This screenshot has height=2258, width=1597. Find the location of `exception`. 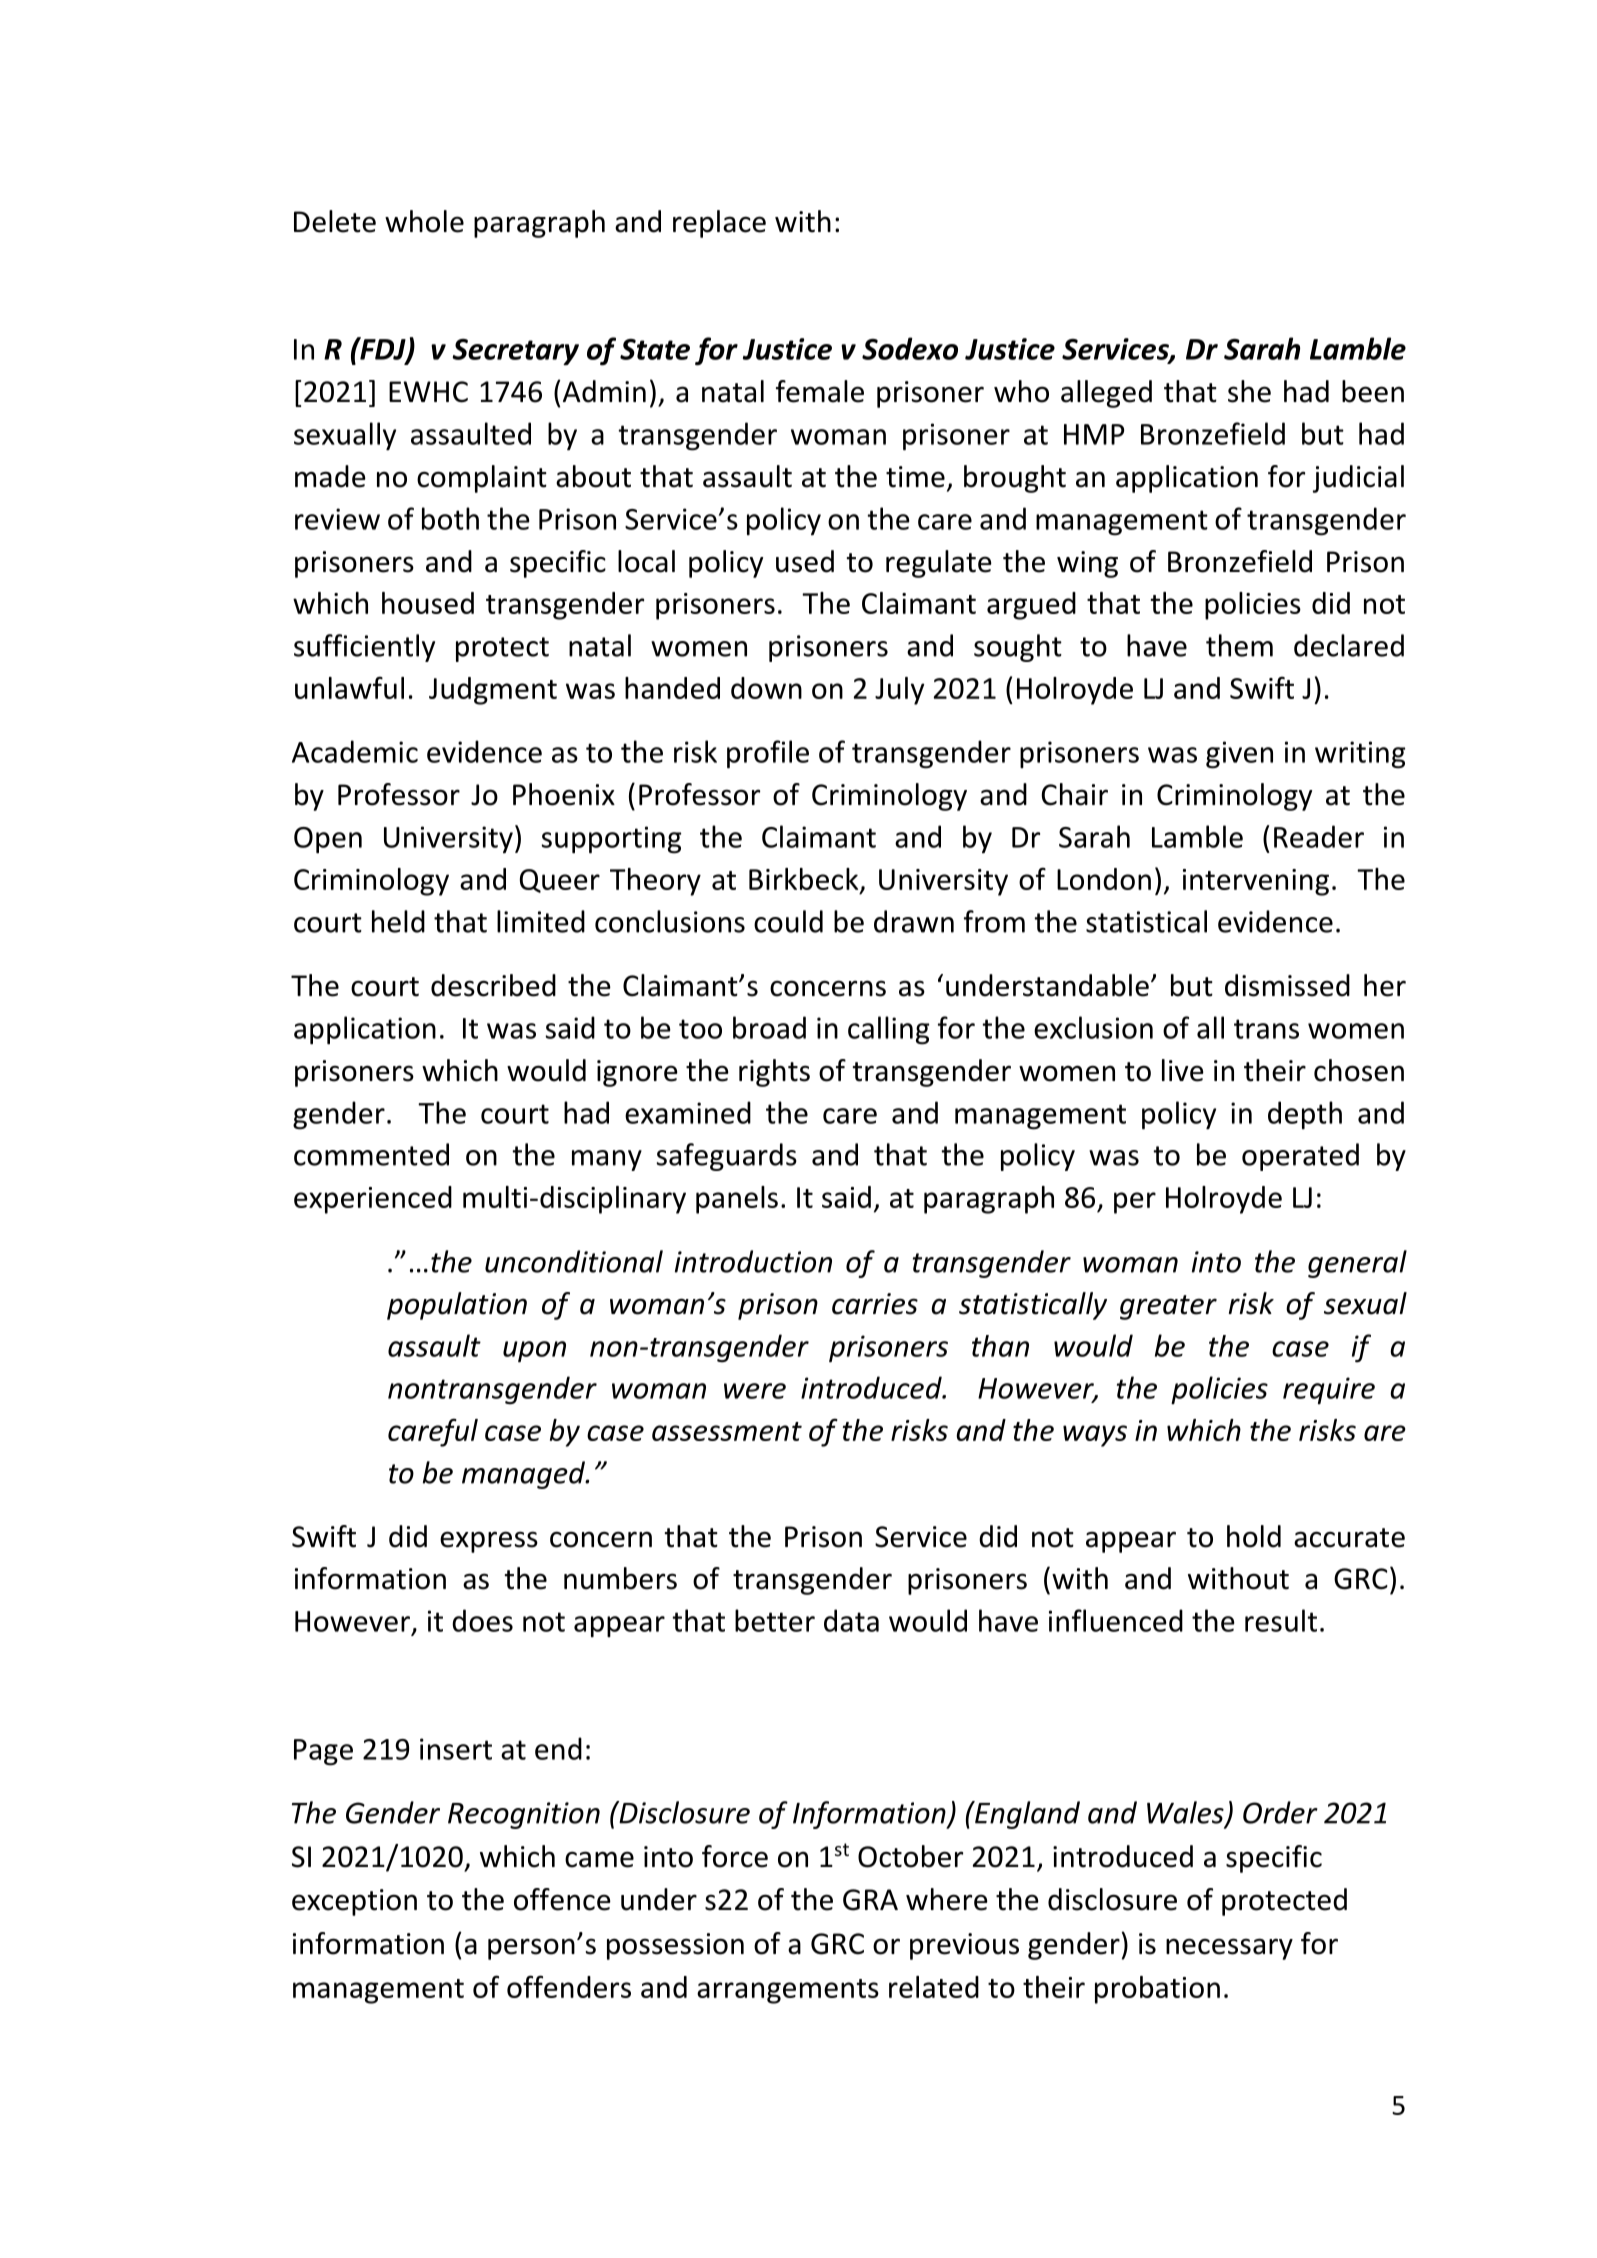

exception is located at coordinates (354, 1902).
